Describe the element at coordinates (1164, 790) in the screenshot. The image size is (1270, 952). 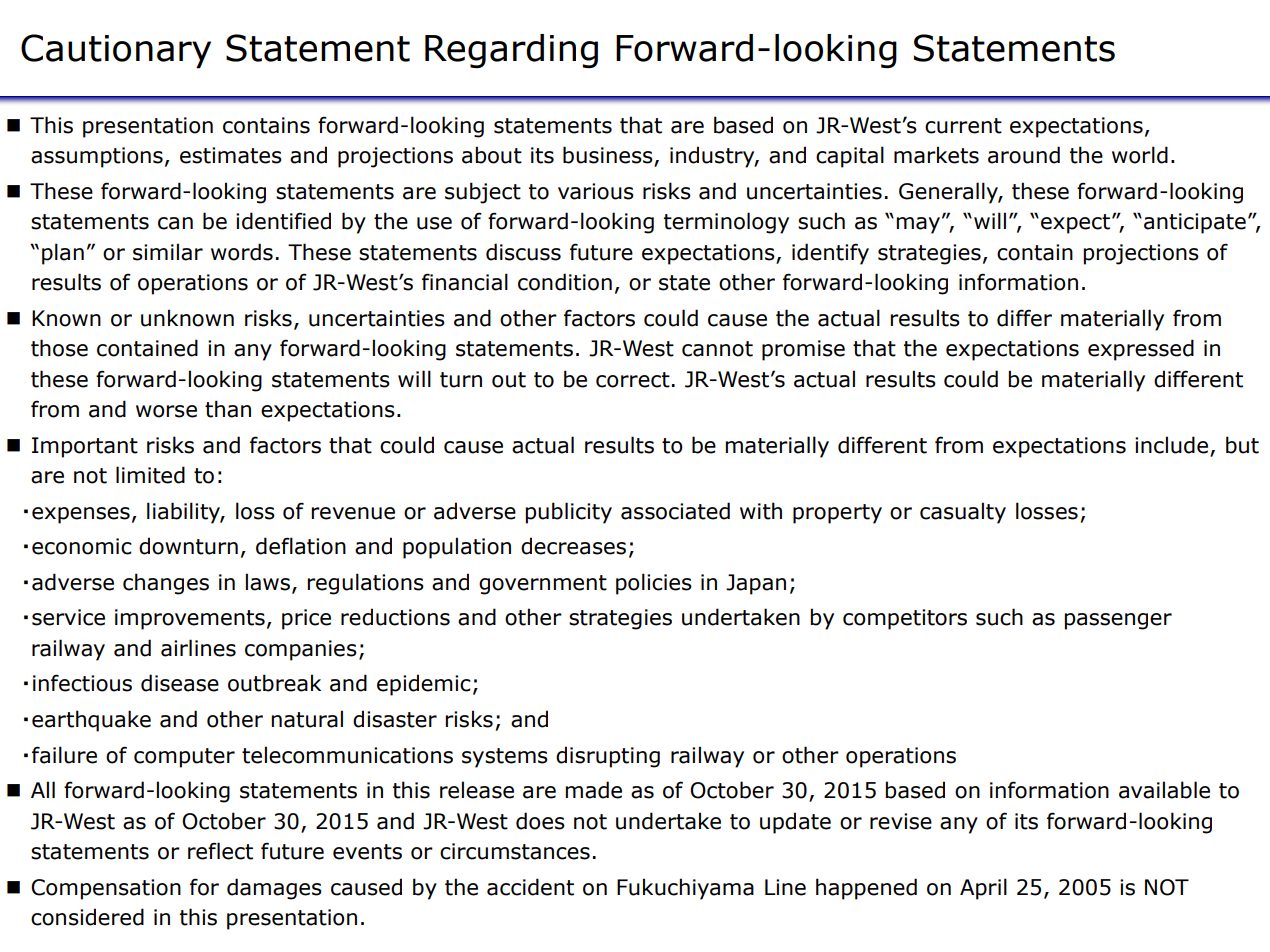
I see `available` at that location.
